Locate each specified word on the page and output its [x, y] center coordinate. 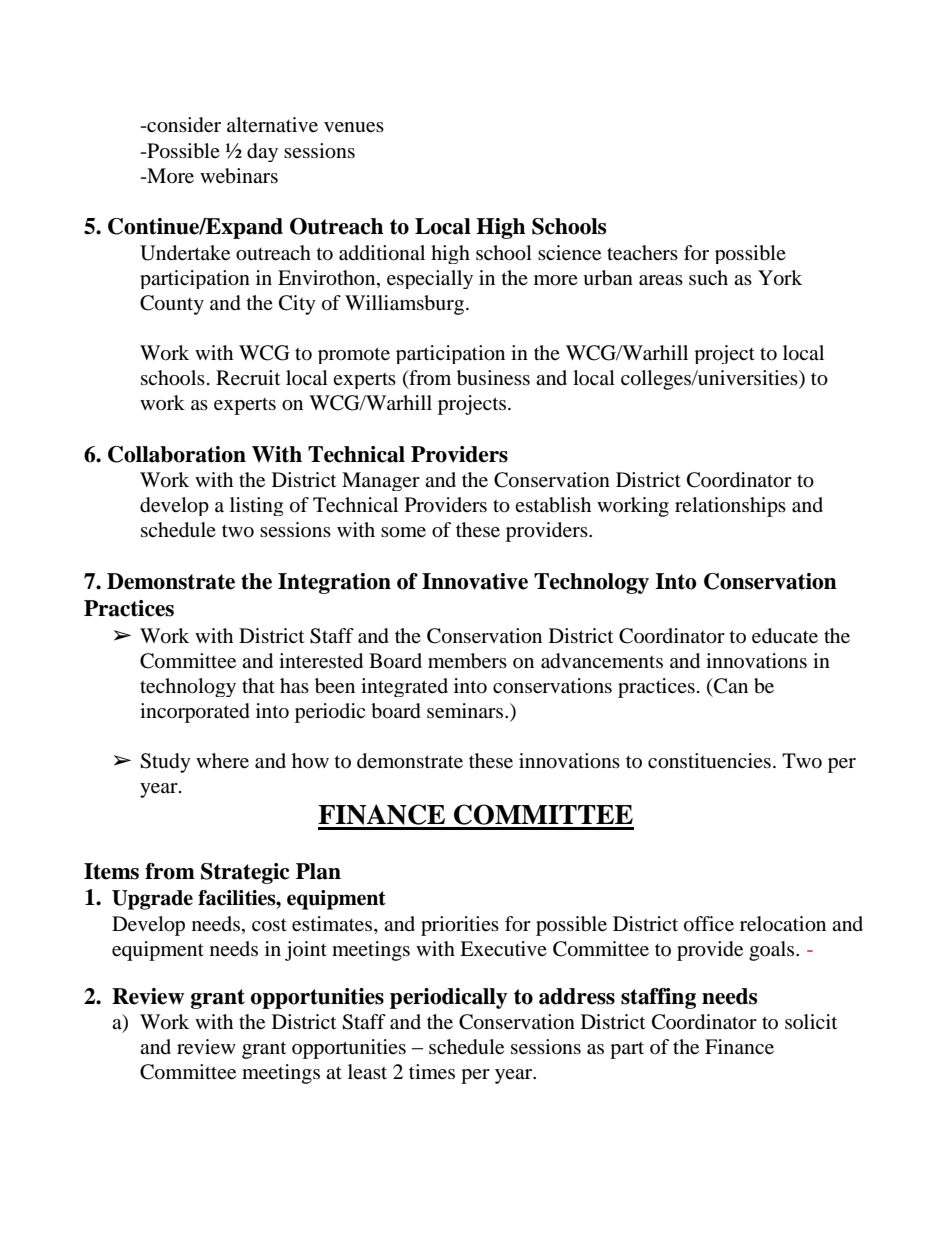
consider [183, 125]
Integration [334, 583]
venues [354, 127]
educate [785, 636]
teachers [642, 253]
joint [306, 951]
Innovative [475, 581]
